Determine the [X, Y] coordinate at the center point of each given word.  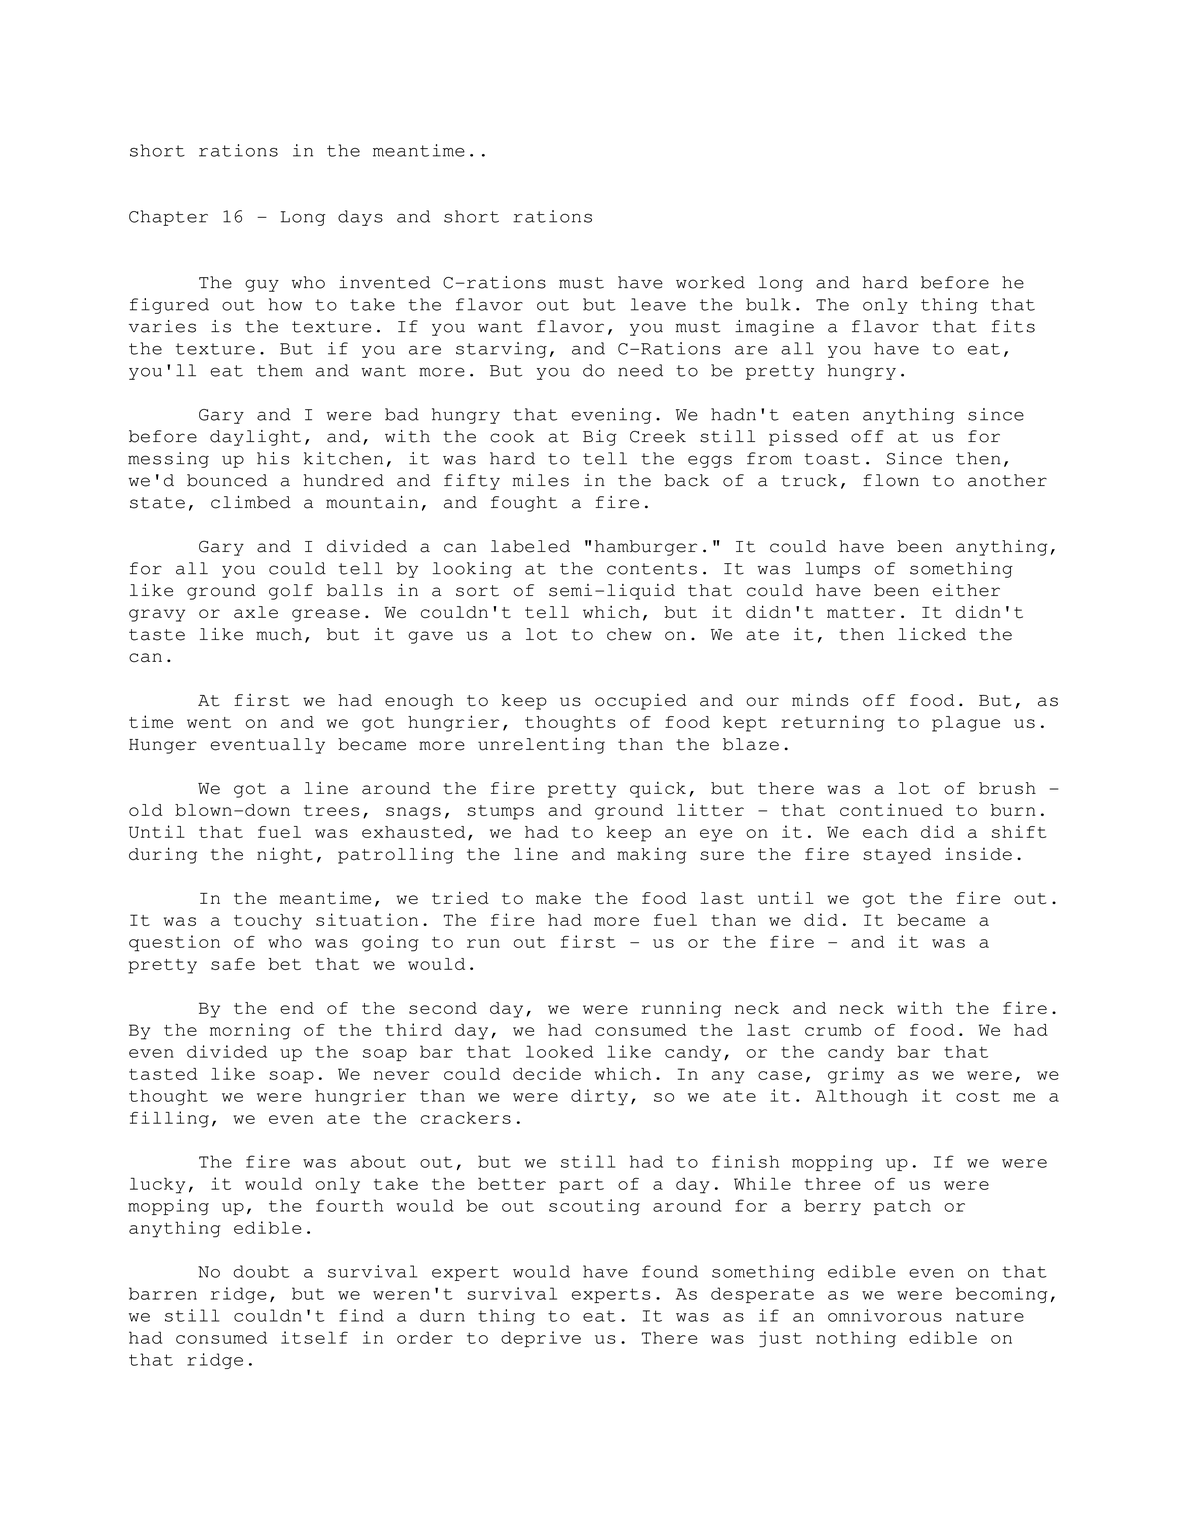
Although [861, 1097]
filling [169, 1119]
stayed [897, 856]
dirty [599, 1097]
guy [262, 285]
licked [932, 634]
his [273, 458]
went [209, 722]
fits [1013, 326]
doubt [261, 1271]
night [285, 855]
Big [600, 438]
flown [891, 480]
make [558, 898]
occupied [641, 702]
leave [658, 304]
